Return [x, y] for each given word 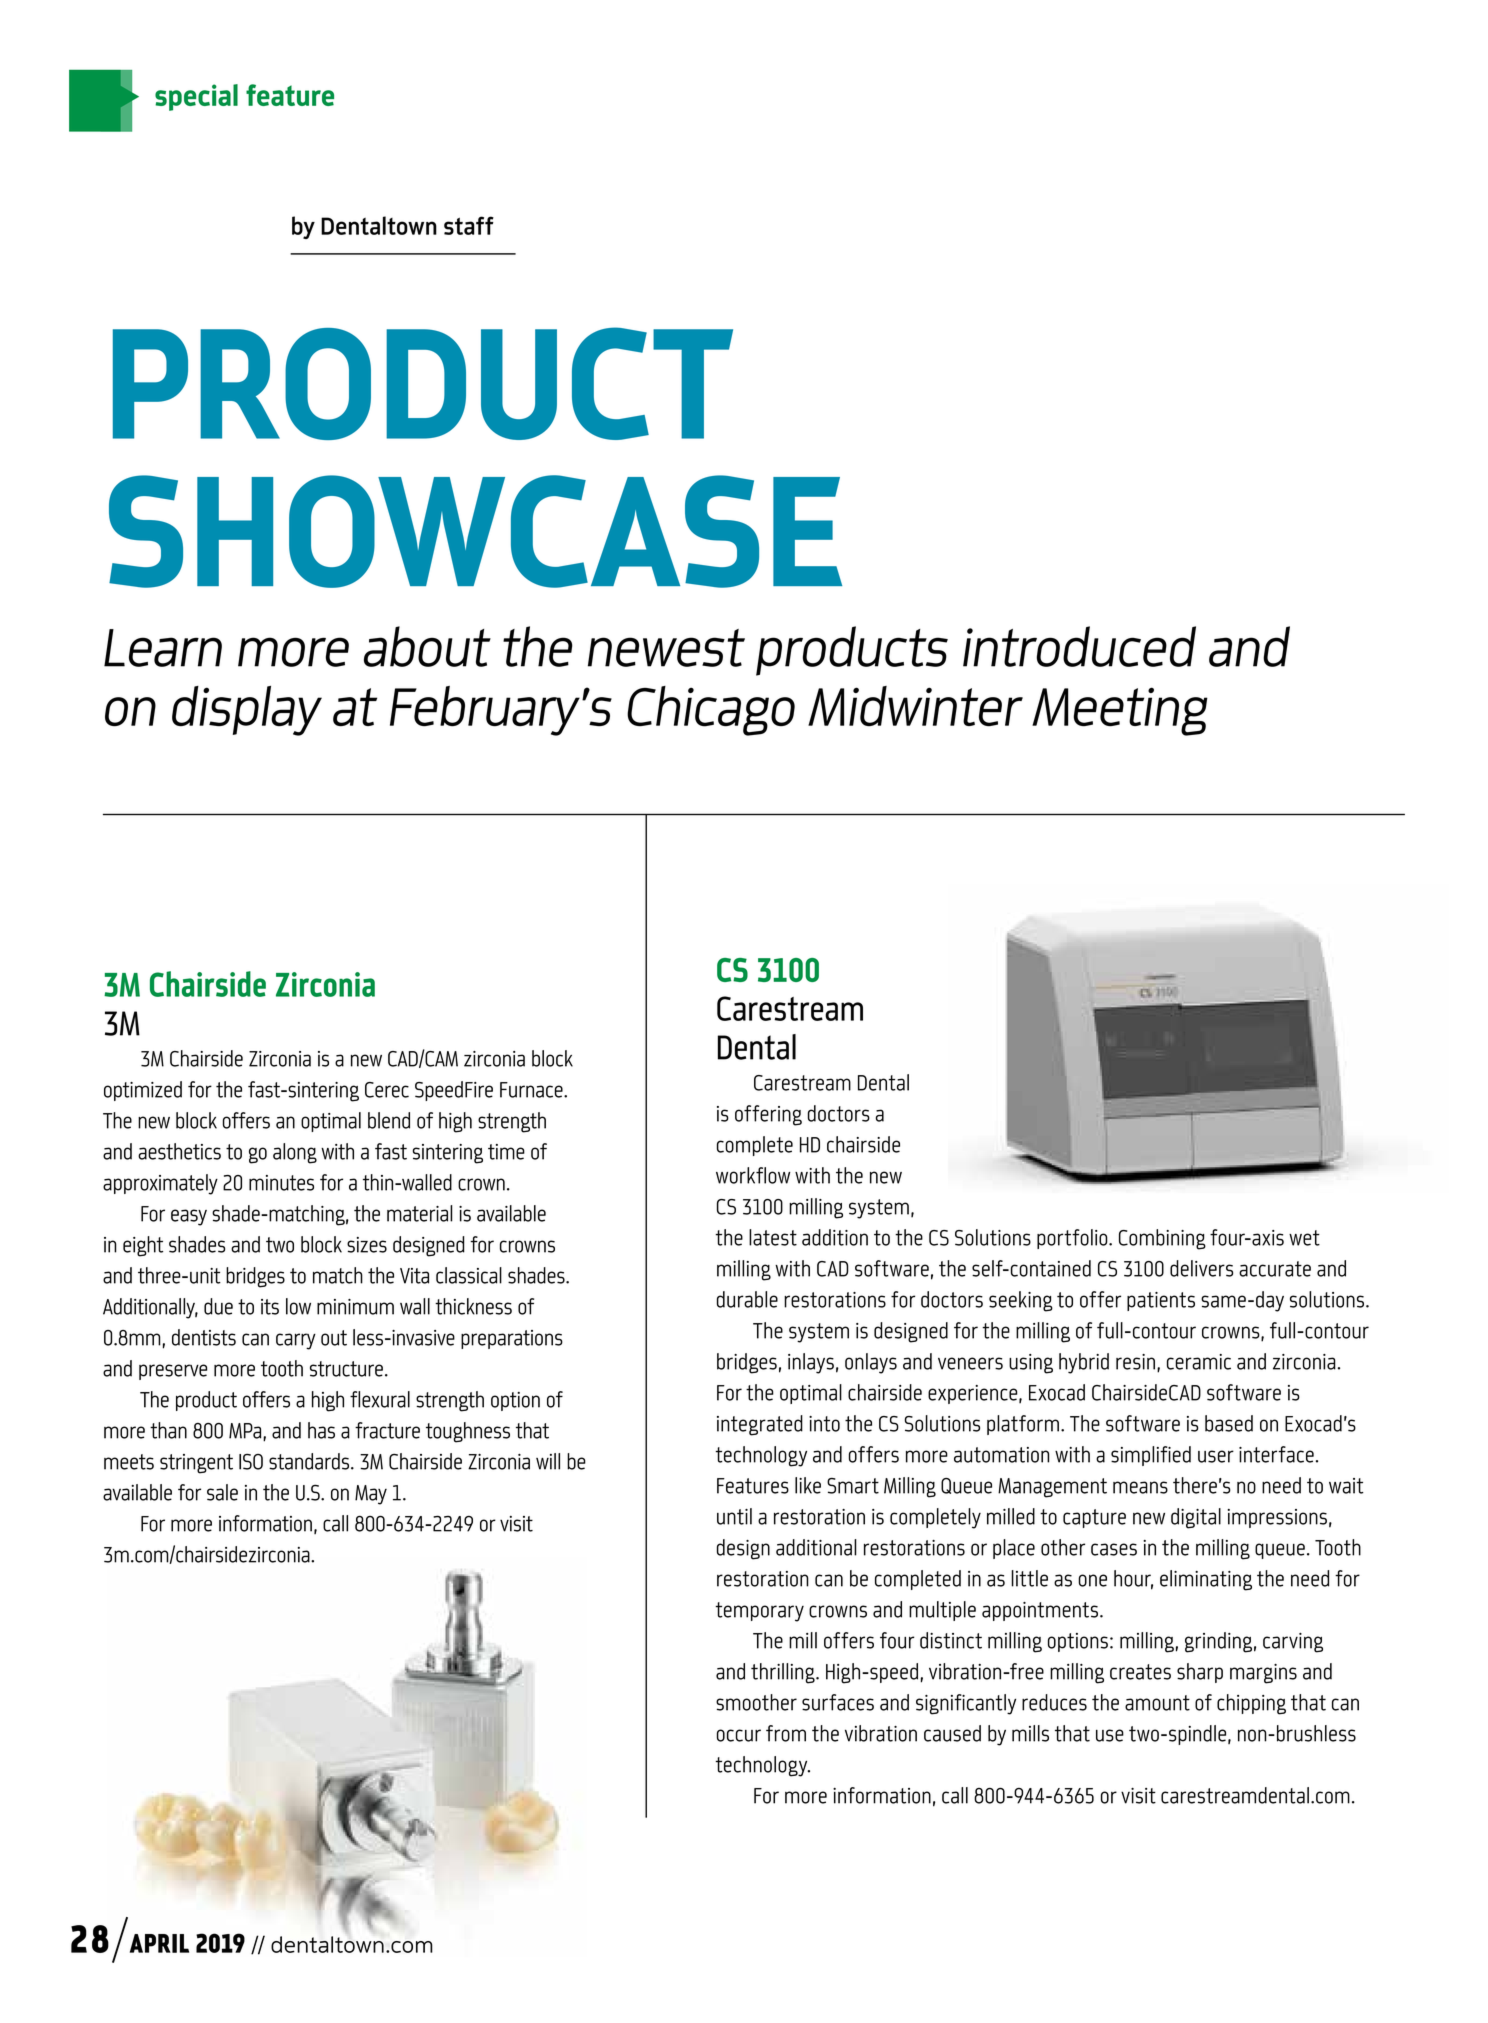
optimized [143, 1091]
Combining [1162, 1239]
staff [469, 225]
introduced [1079, 646]
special [196, 97]
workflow [753, 1175]
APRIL [159, 1943]
